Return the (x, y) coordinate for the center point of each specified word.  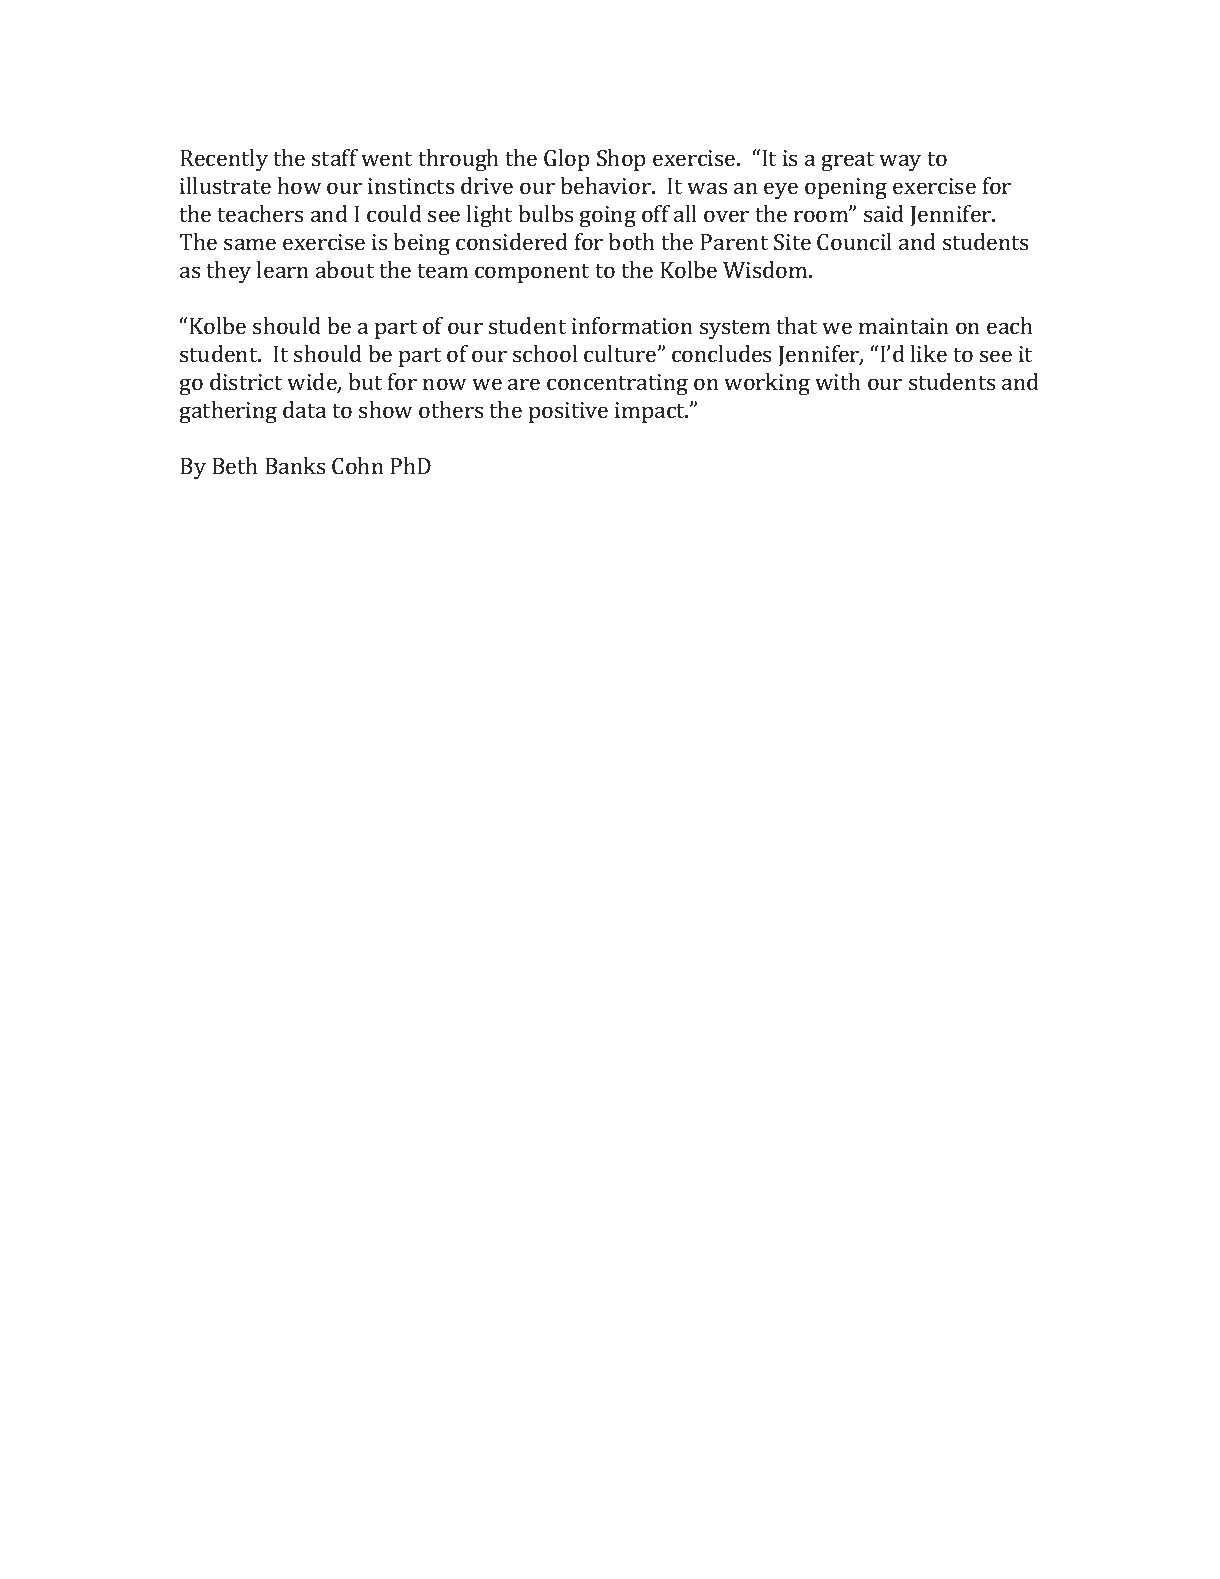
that (796, 325)
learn (283, 269)
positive (568, 412)
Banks (295, 465)
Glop (566, 160)
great (847, 161)
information (632, 325)
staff (335, 157)
